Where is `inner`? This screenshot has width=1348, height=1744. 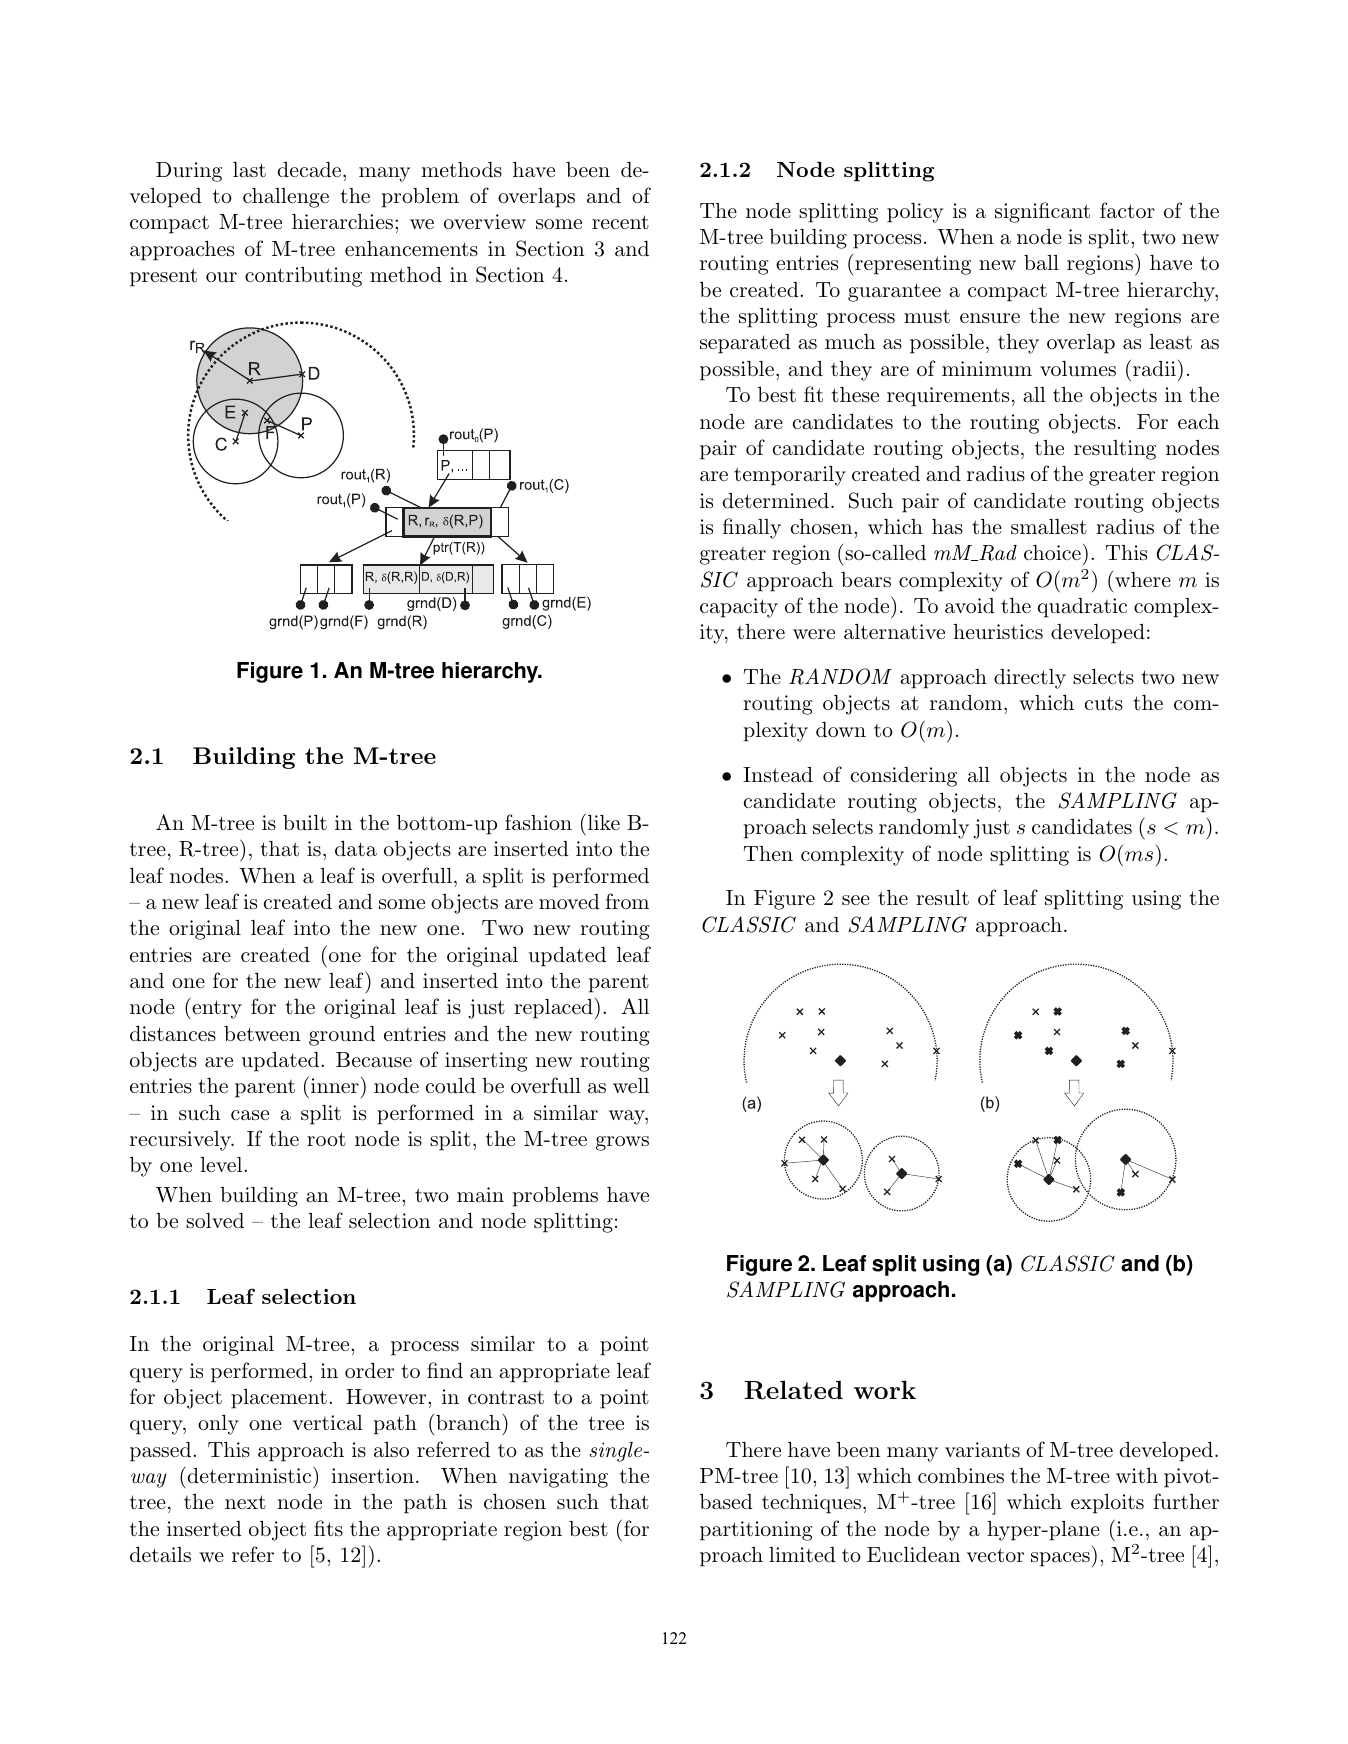 inner is located at coordinates (335, 1085).
